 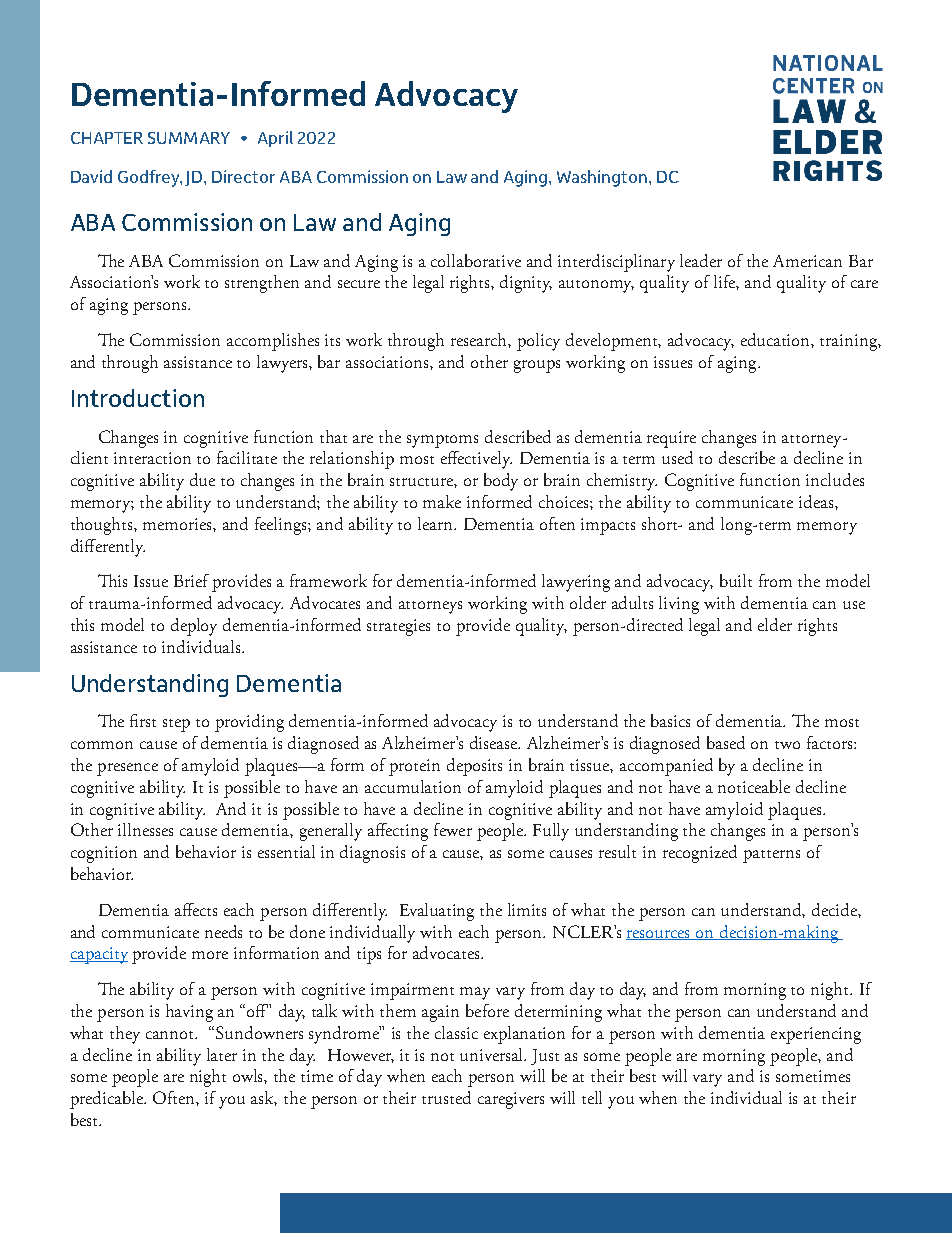 What do you see at coordinates (602, 178) in the page?
I see `Washington` at bounding box center [602, 178].
